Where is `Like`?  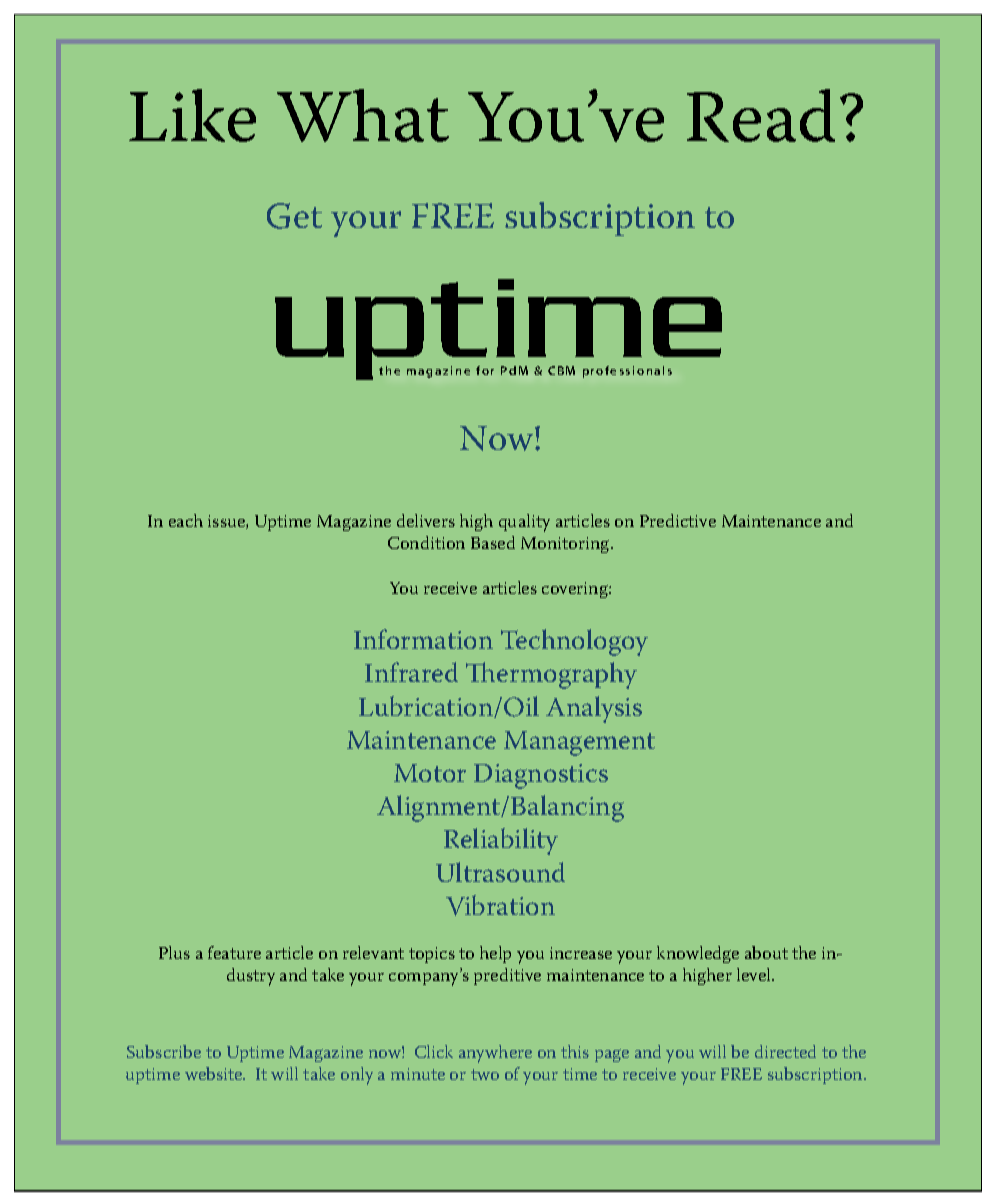
Like is located at coordinates (192, 115).
